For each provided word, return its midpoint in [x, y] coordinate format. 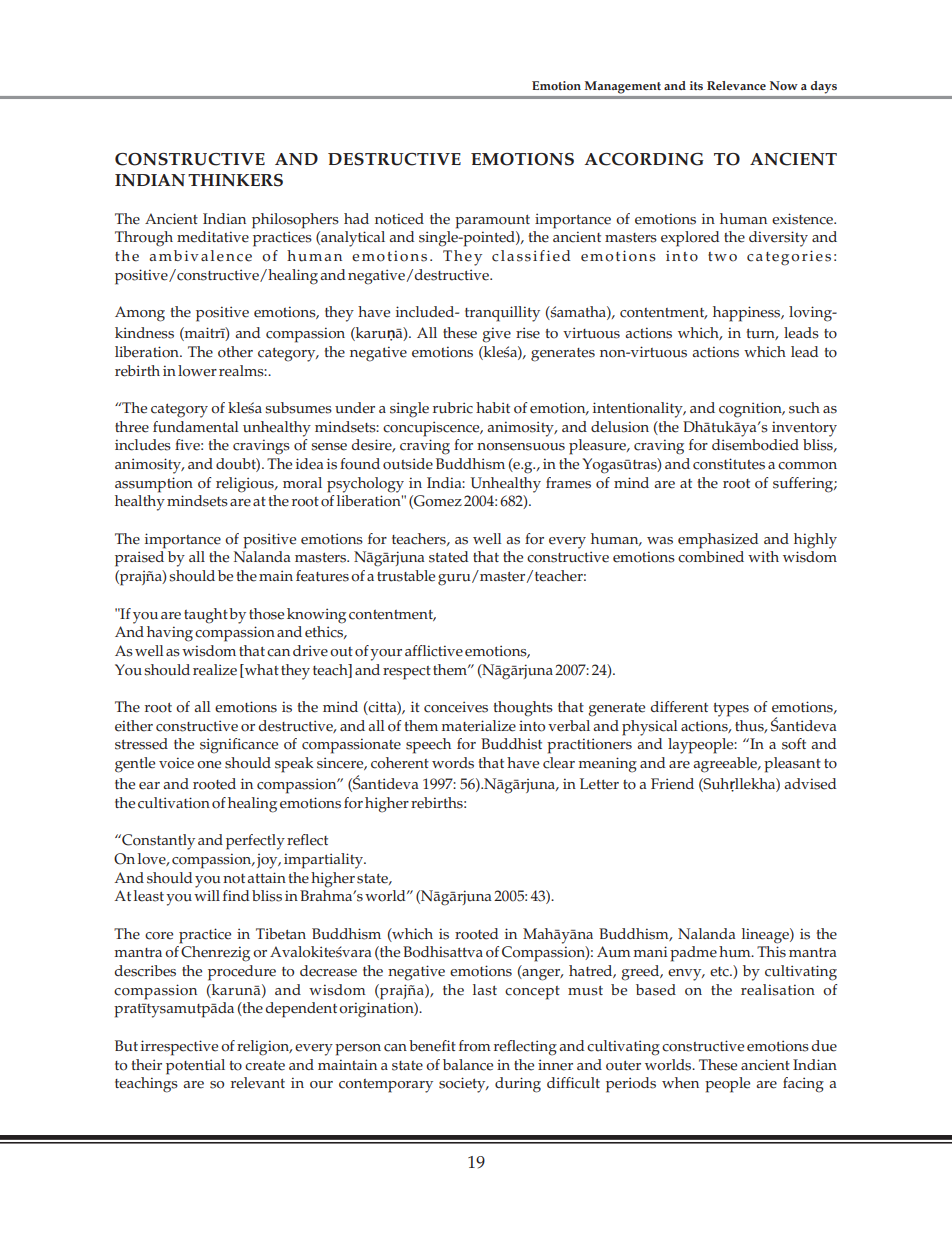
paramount [492, 222]
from [475, 1046]
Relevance [736, 85]
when [680, 1083]
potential [195, 1067]
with [763, 556]
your [386, 655]
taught [206, 616]
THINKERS [235, 180]
